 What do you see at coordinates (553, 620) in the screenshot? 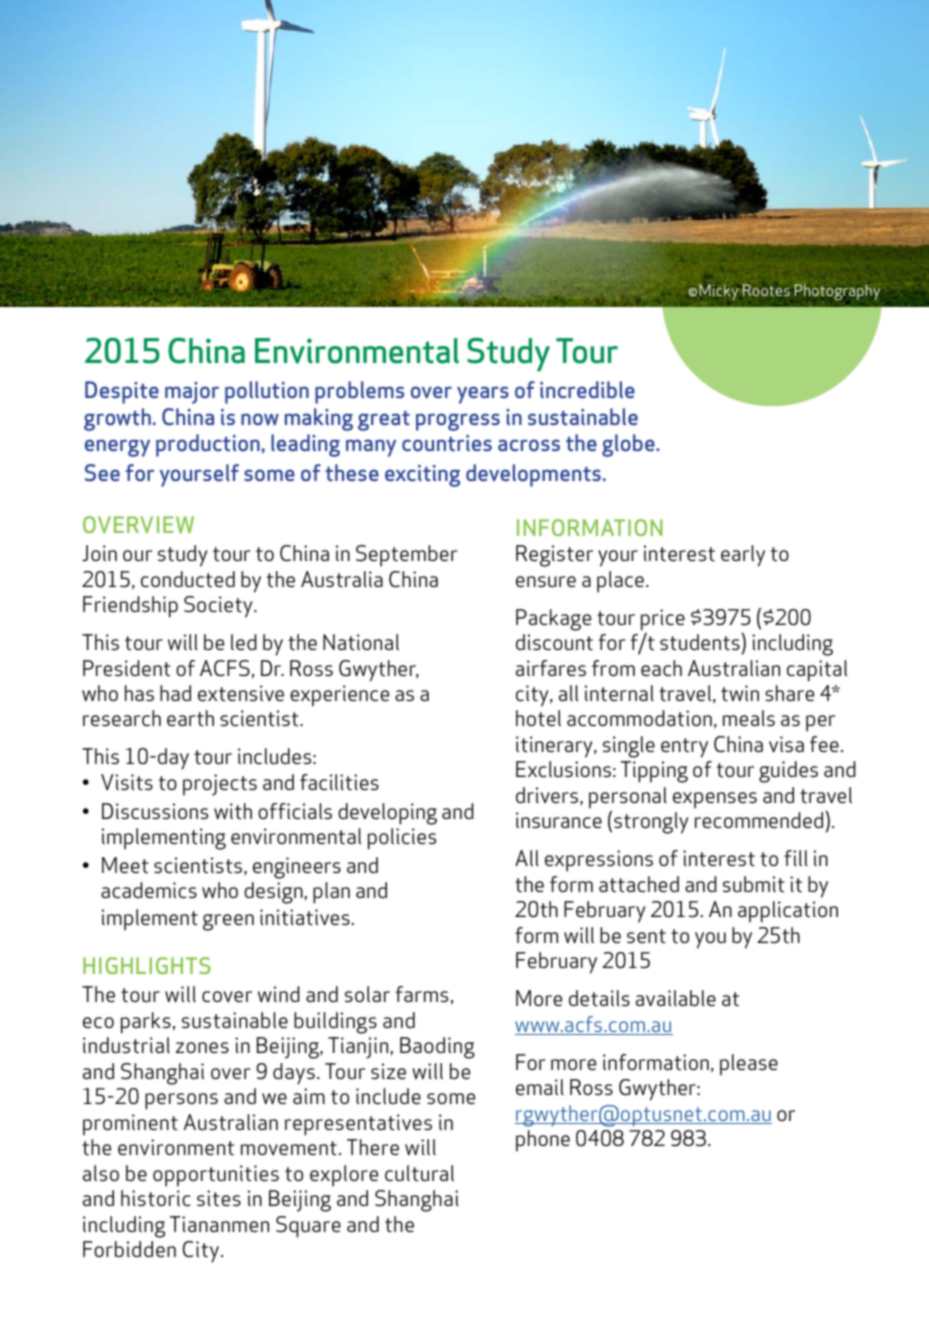
I see `Package` at bounding box center [553, 620].
